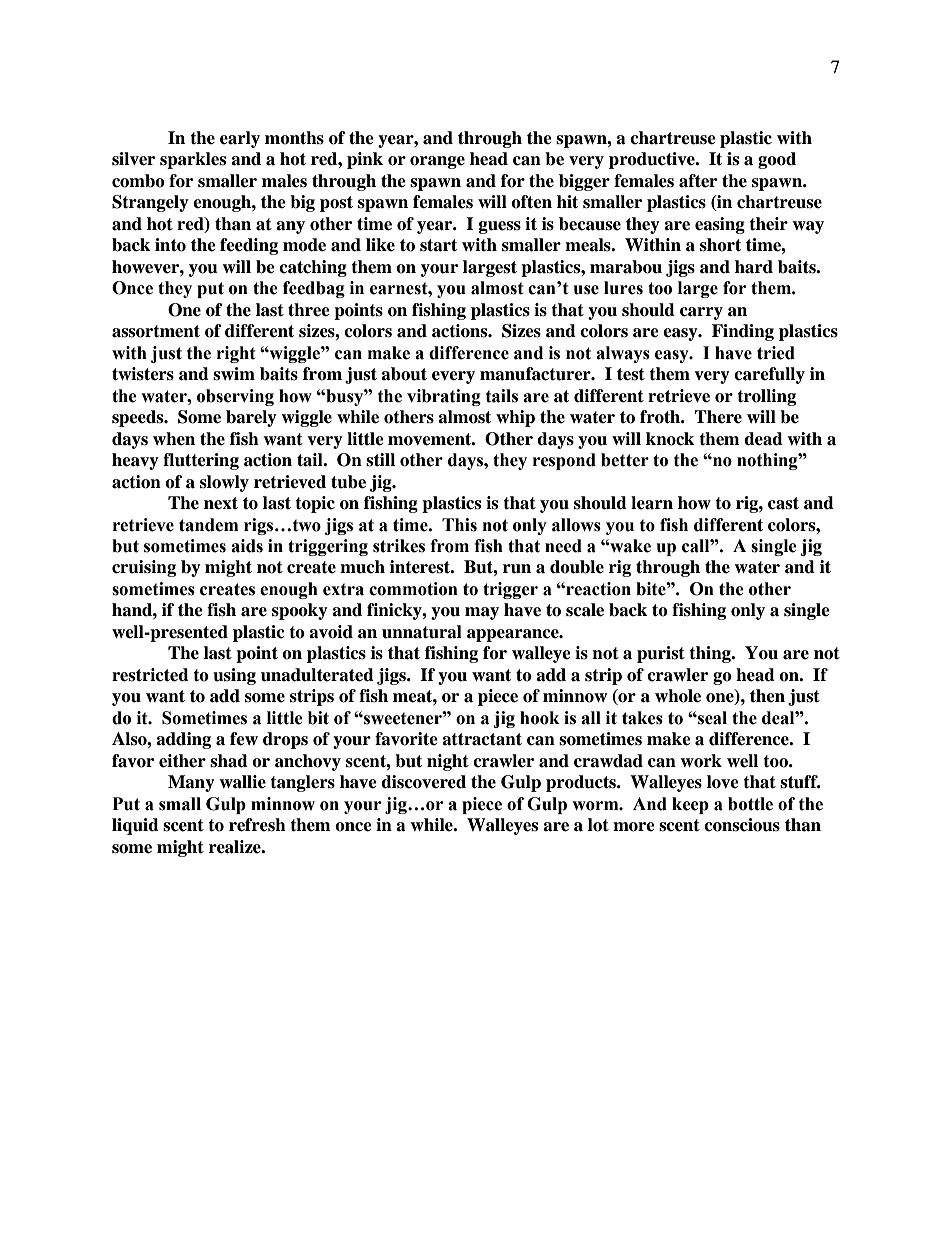 The width and height of the screenshot is (952, 1233). I want to click on learn, so click(652, 503).
